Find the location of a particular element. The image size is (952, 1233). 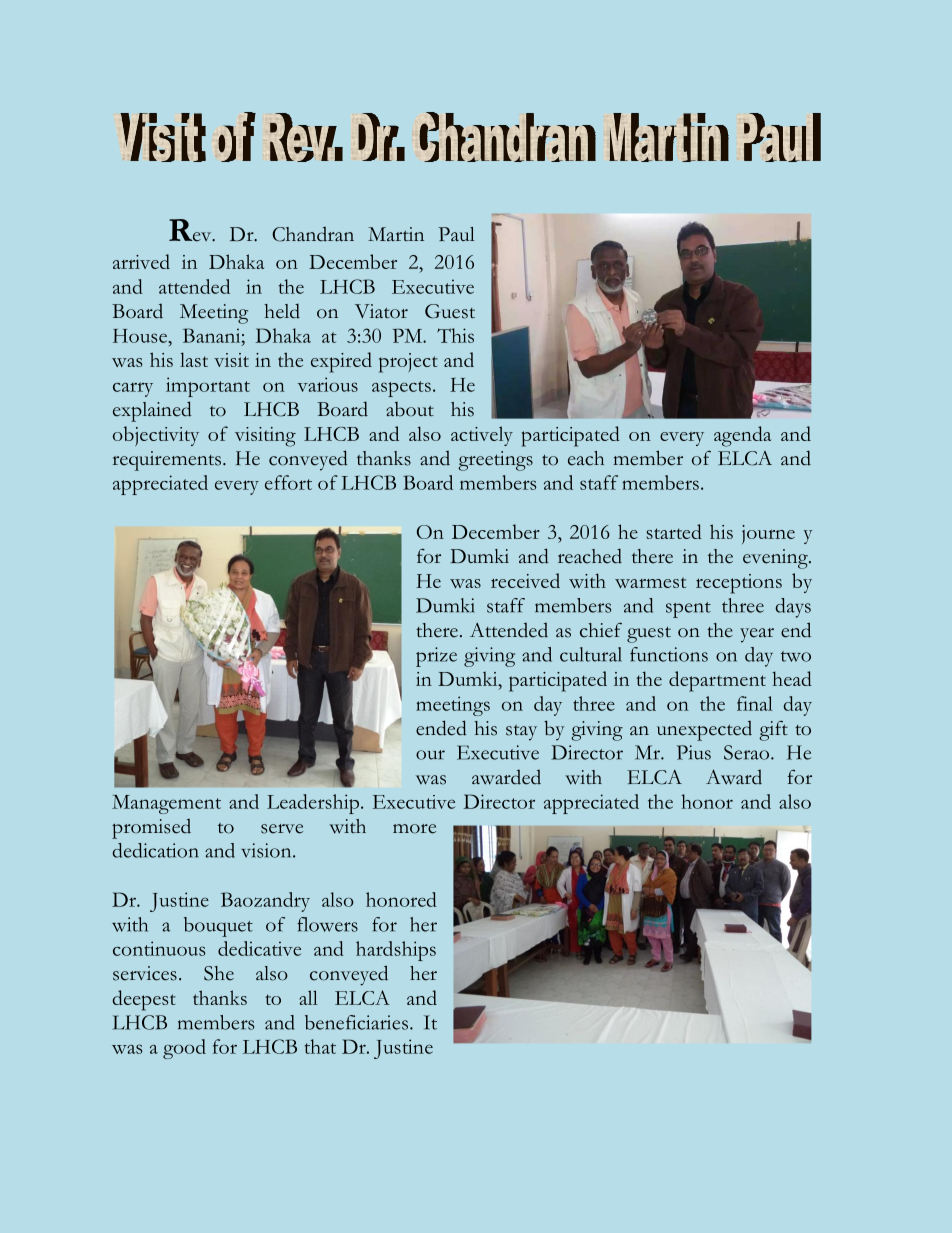

This is located at coordinates (455, 335).
